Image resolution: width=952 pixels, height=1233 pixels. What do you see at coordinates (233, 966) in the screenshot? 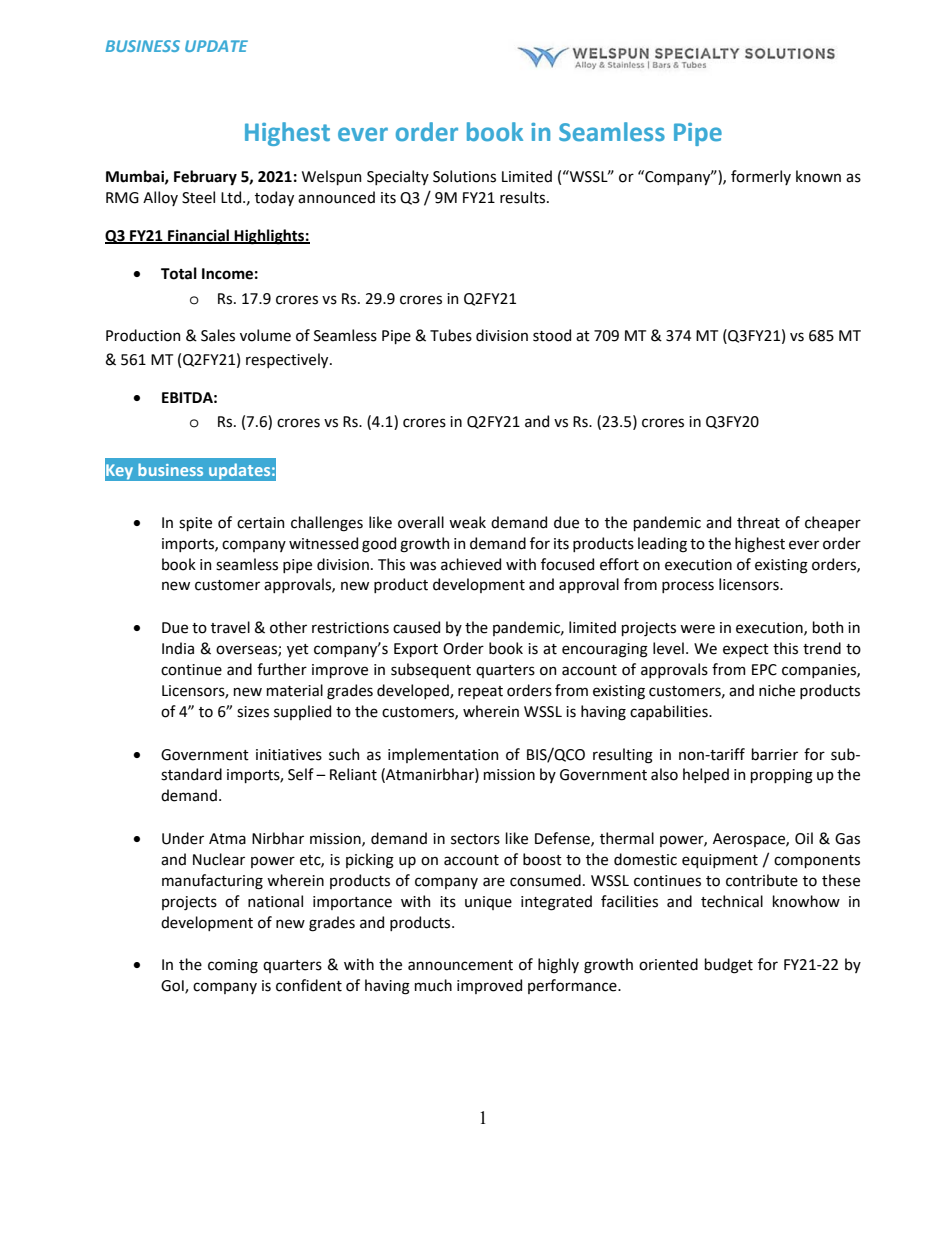
I see `coming` at bounding box center [233, 966].
